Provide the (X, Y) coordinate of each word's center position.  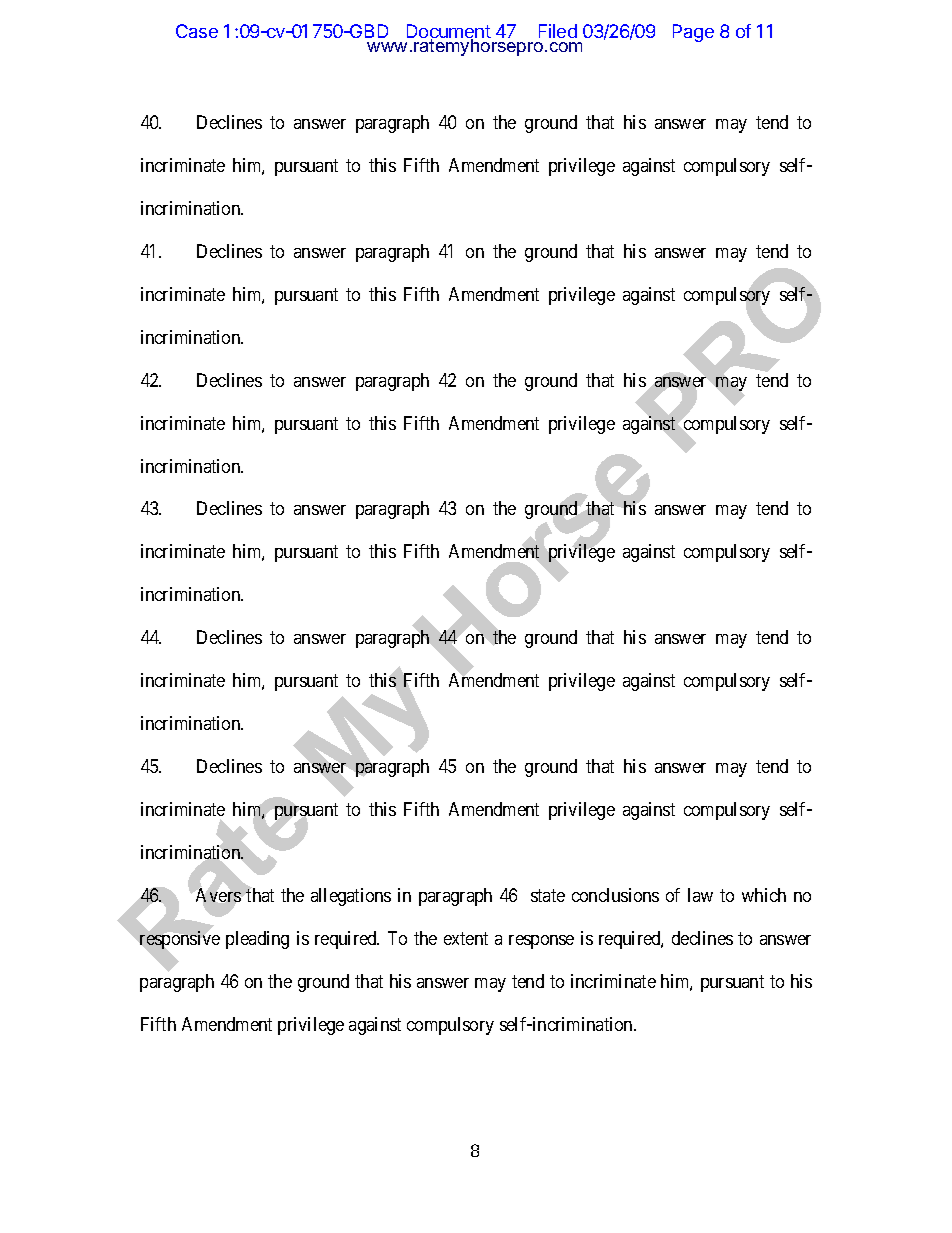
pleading (257, 940)
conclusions (615, 895)
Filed (558, 31)
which (764, 895)
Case (197, 31)
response (541, 942)
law (700, 895)
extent (466, 938)
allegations (351, 897)
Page (693, 33)
